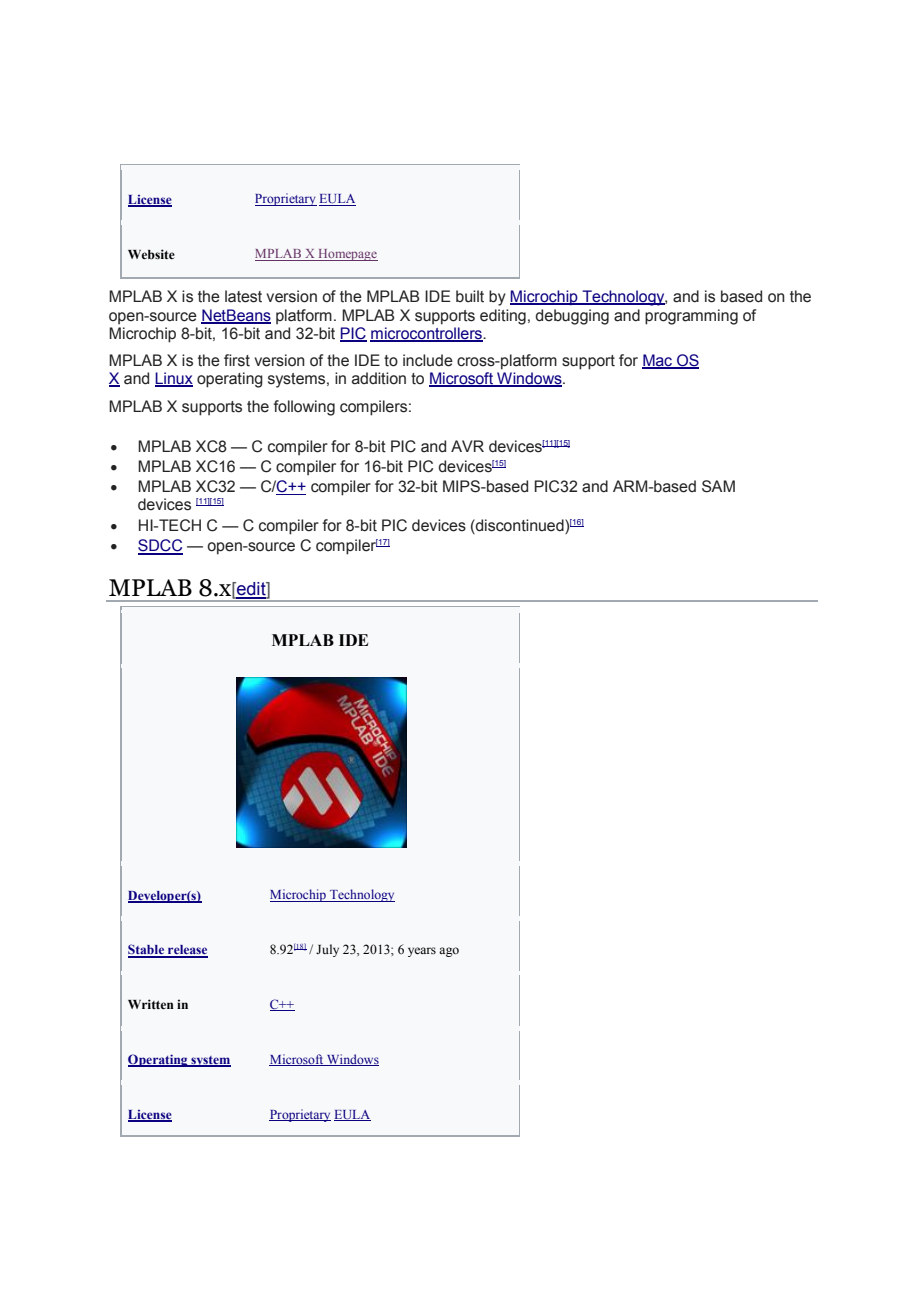  What do you see at coordinates (467, 446) in the image?
I see `AVR` at bounding box center [467, 446].
